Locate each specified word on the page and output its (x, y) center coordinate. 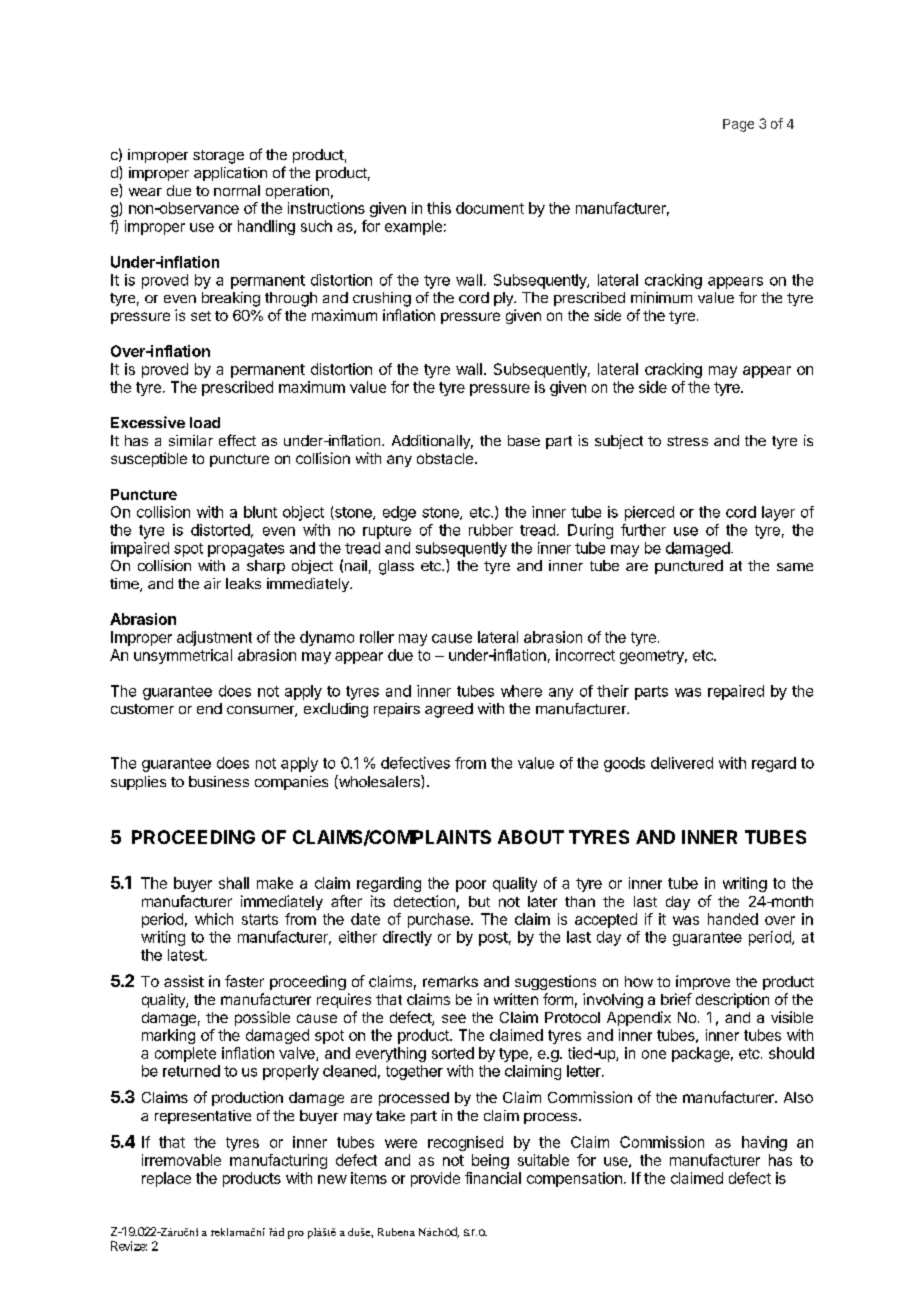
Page (738, 125)
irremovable (181, 1160)
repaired (736, 692)
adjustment (214, 638)
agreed (449, 710)
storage (218, 157)
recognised (465, 1143)
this (439, 208)
